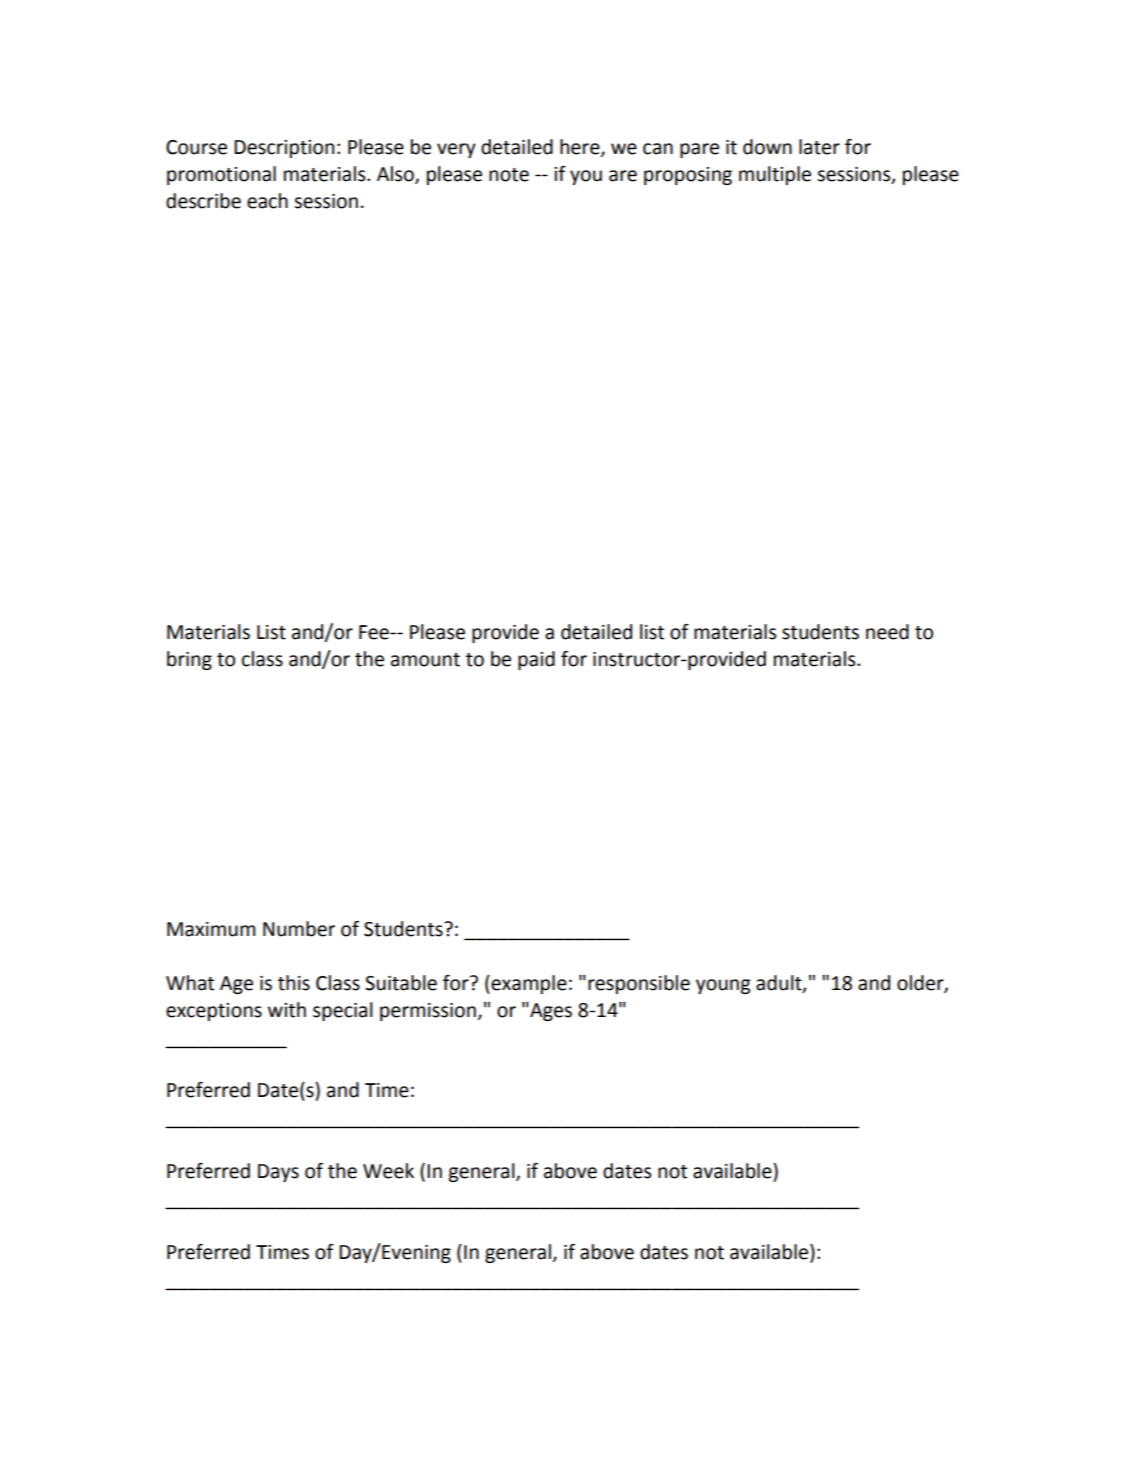 This screenshot has width=1127, height=1458. I want to click on adult, so click(780, 983).
